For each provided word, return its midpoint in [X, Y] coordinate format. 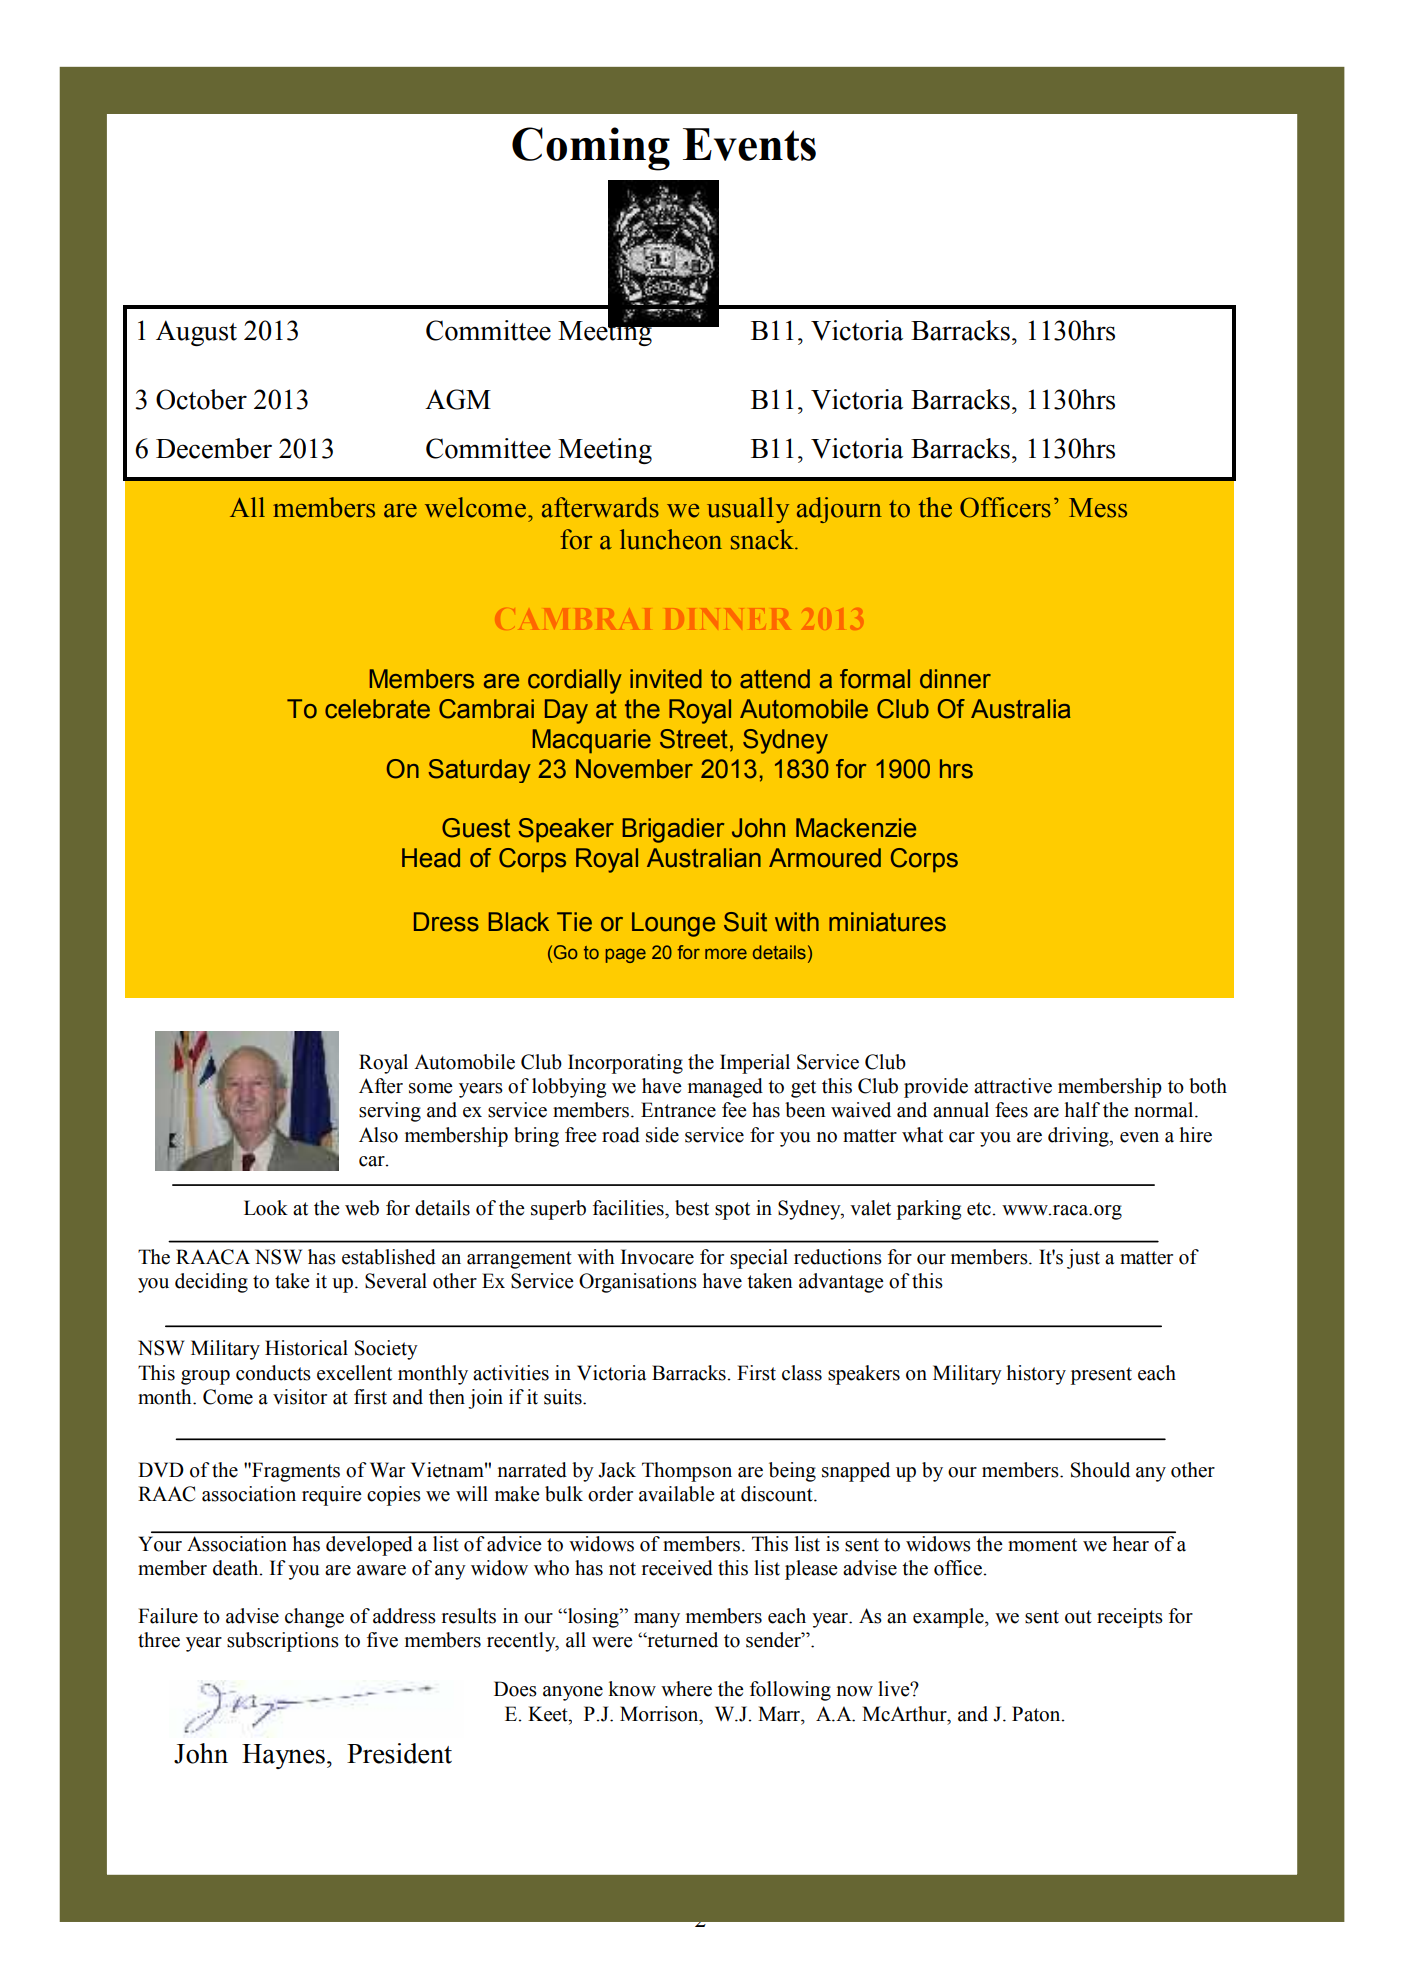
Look [266, 1208]
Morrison [660, 1714]
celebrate [377, 709]
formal [875, 679]
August [196, 333]
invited [666, 679]
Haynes [283, 1756]
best [692, 1208]
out [1078, 1617]
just [1083, 1259]
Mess [1098, 508]
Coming [591, 149]
